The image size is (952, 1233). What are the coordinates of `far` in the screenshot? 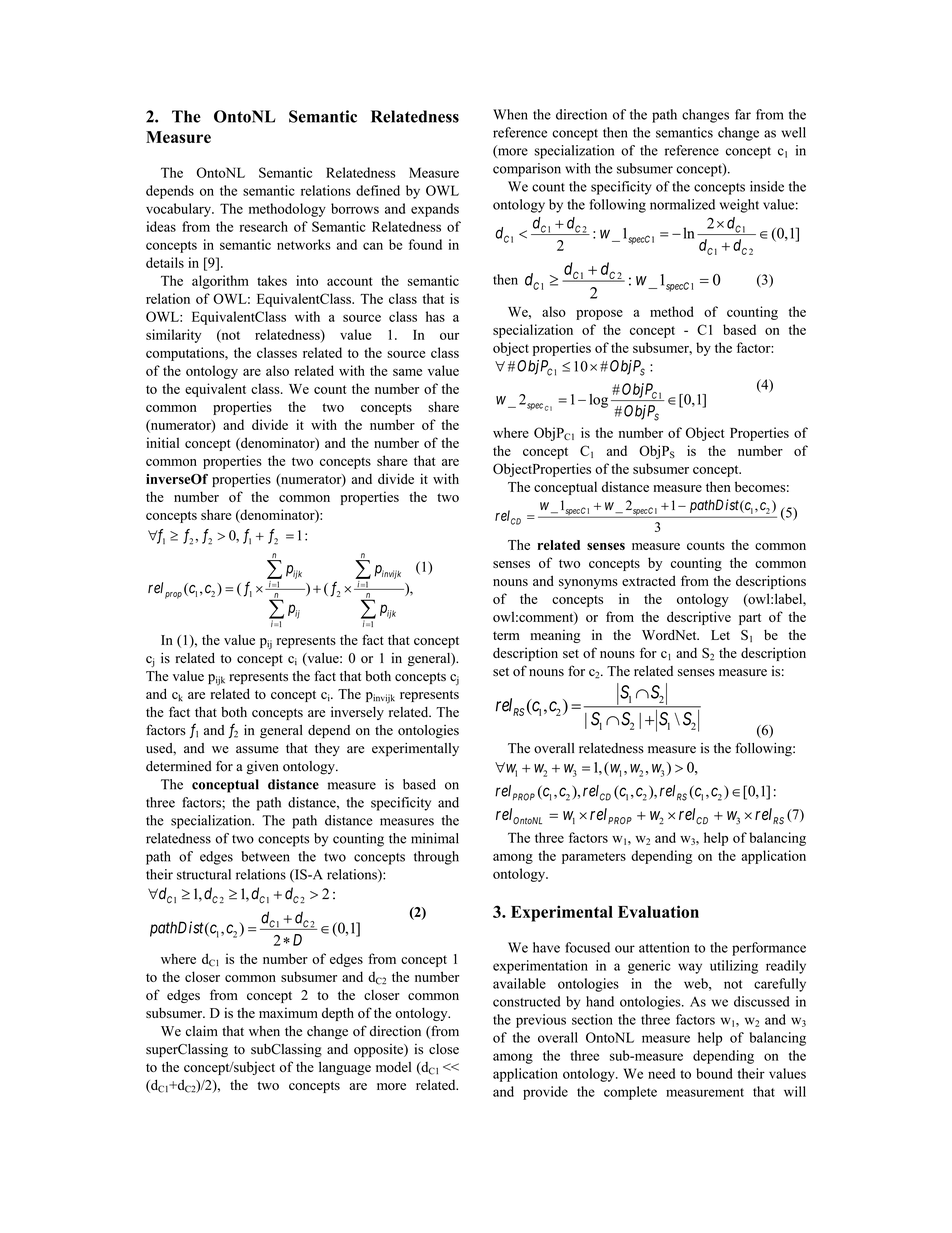 It's located at (743, 114).
